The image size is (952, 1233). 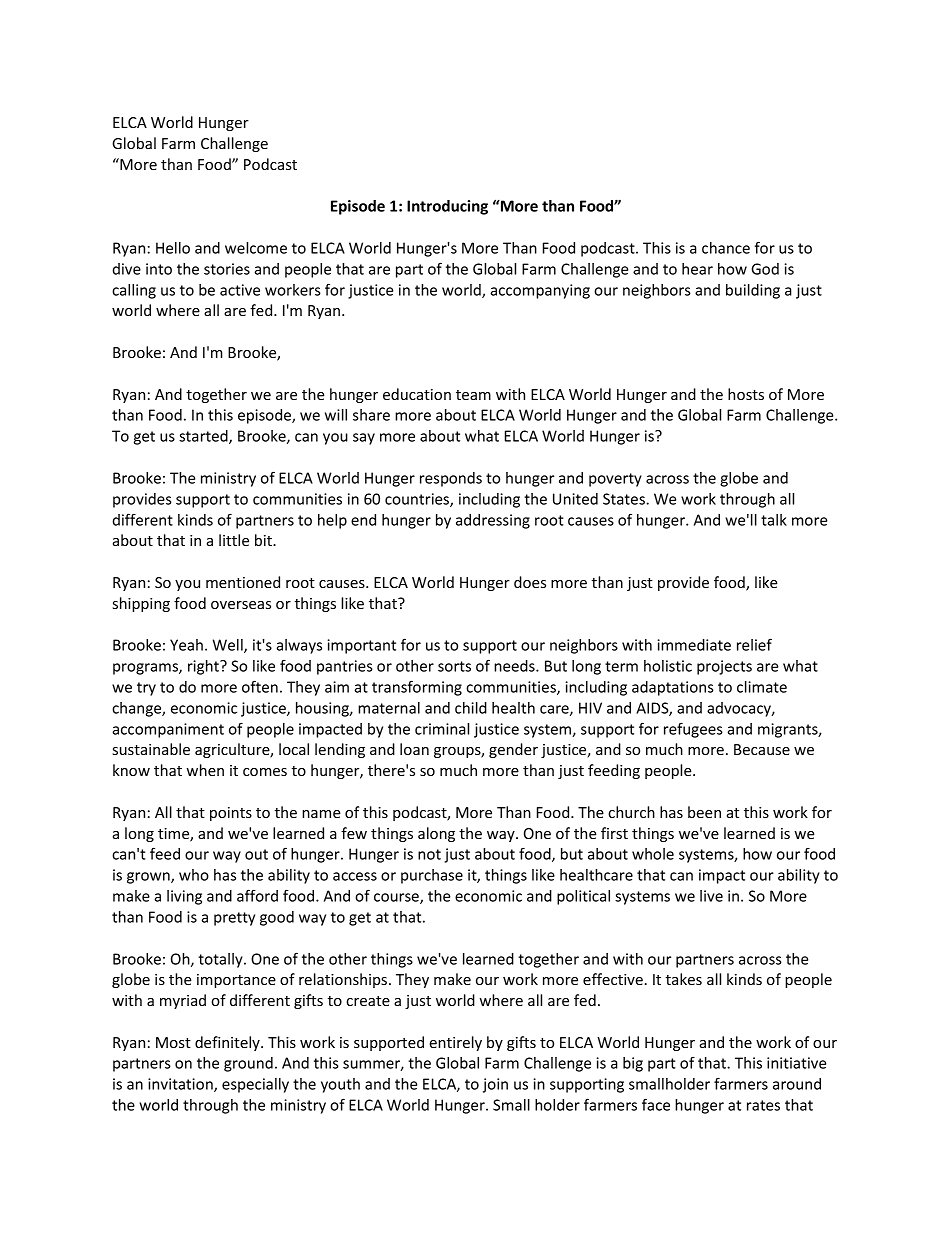 What do you see at coordinates (726, 248) in the screenshot?
I see `chance` at bounding box center [726, 248].
